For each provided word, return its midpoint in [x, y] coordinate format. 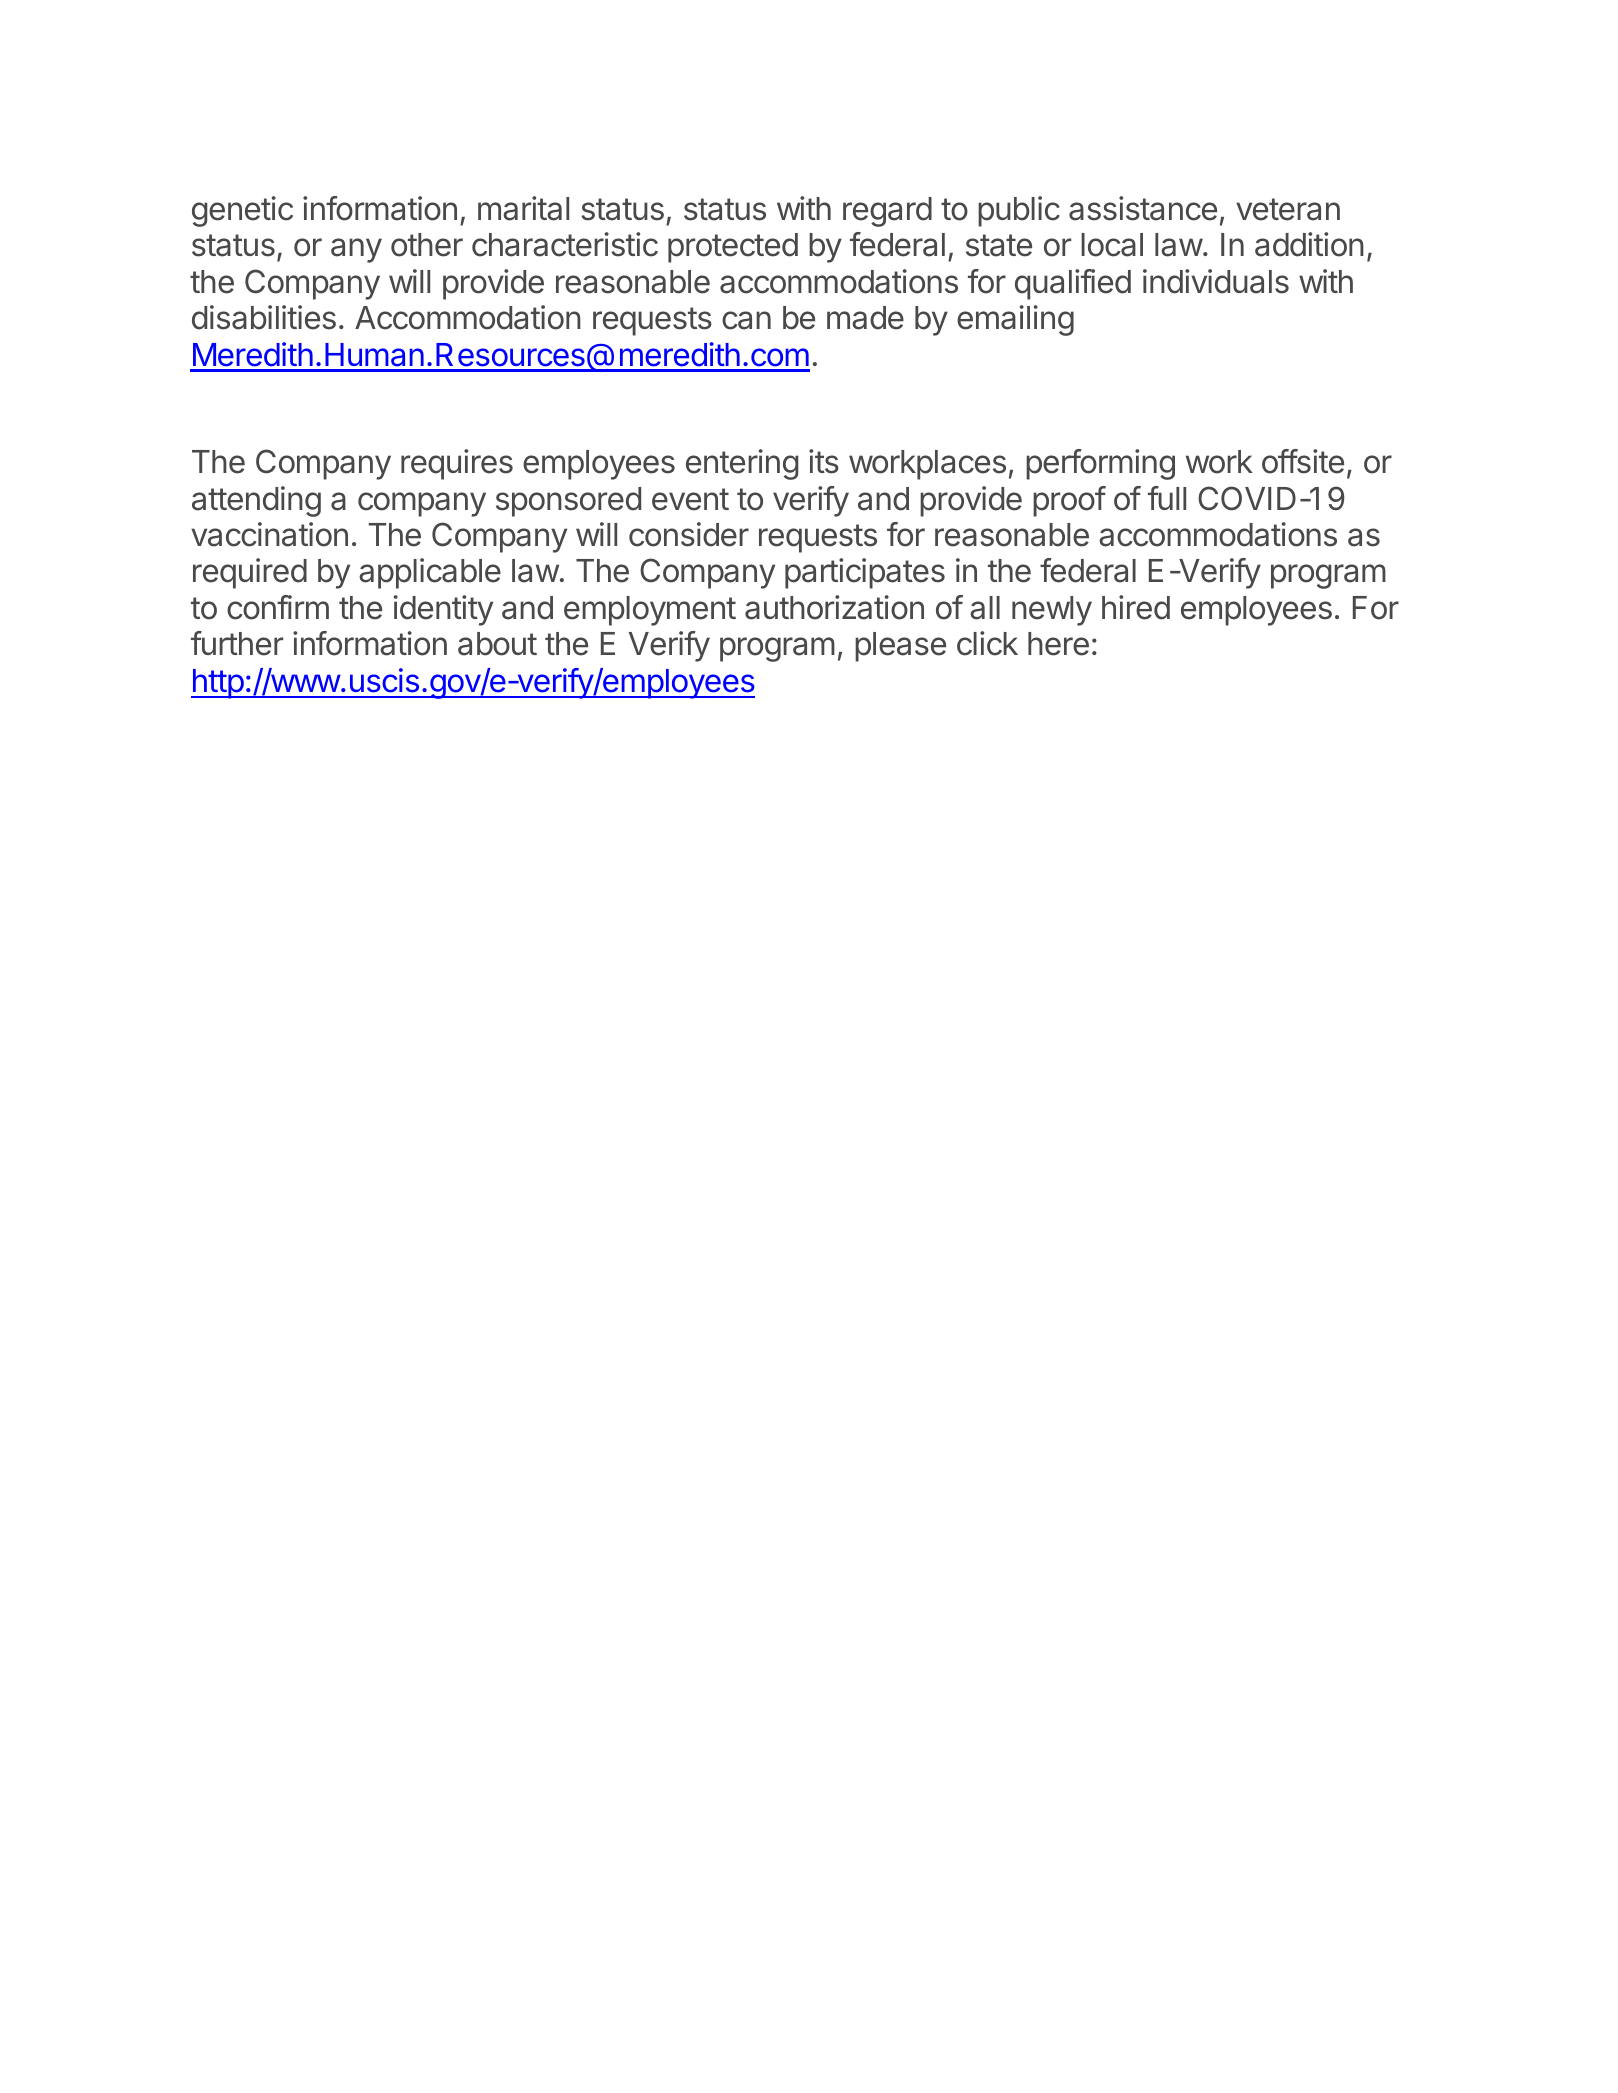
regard [887, 212]
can [746, 320]
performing [1100, 464]
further [237, 643]
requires [457, 464]
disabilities [264, 317]
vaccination [269, 534]
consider [689, 534]
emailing [1015, 320]
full [1167, 498]
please [900, 647]
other [427, 245]
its [824, 461]
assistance [1143, 208]
